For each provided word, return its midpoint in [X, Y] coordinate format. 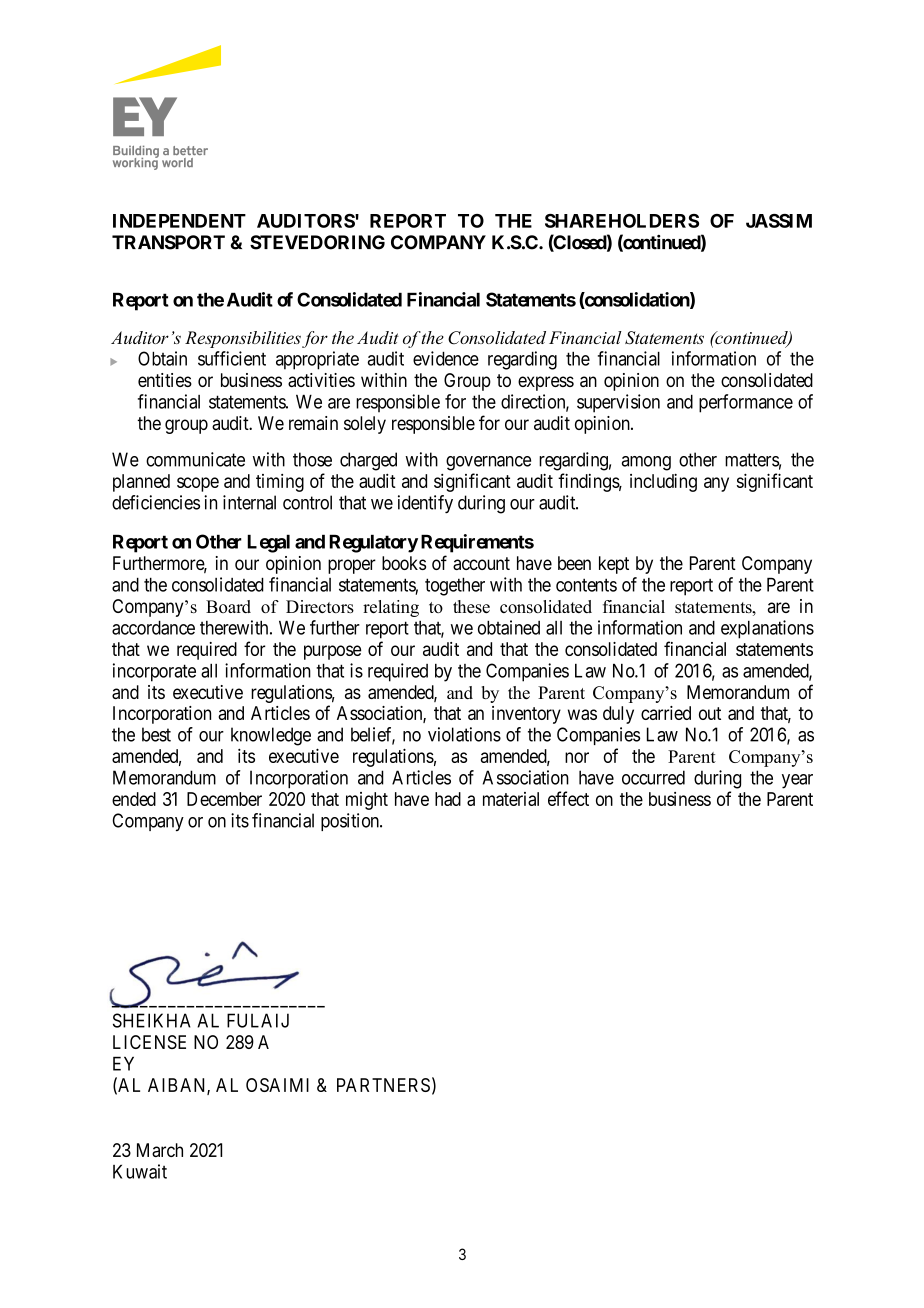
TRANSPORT [168, 242]
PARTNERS [383, 1085]
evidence [446, 358]
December [224, 799]
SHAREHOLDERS [622, 221]
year [797, 781]
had [448, 799]
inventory [526, 715]
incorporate [154, 672]
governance [488, 463]
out [710, 713]
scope [198, 484]
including [663, 483]
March [160, 1150]
